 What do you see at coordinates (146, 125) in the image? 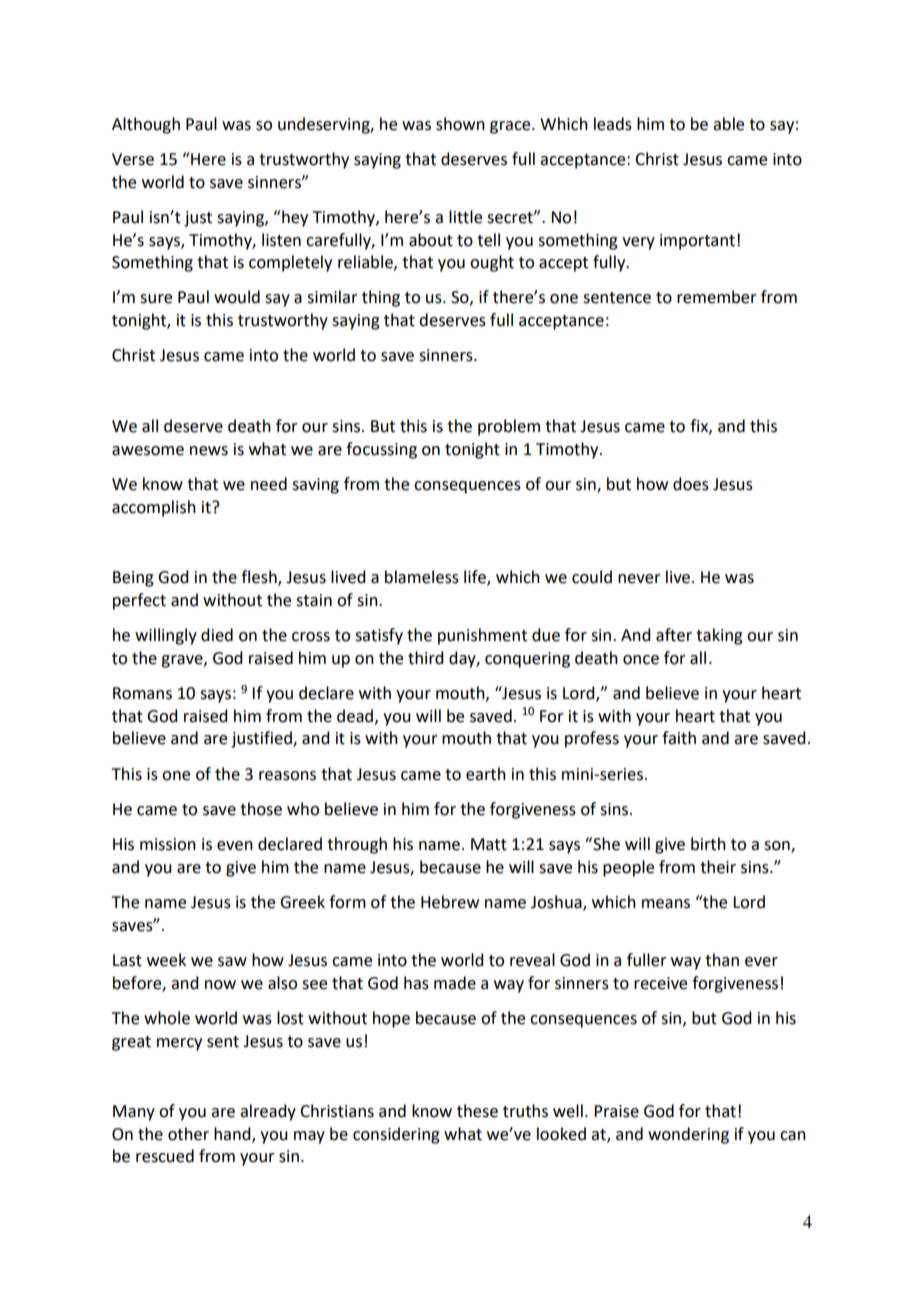
I see `Although` at bounding box center [146, 125].
